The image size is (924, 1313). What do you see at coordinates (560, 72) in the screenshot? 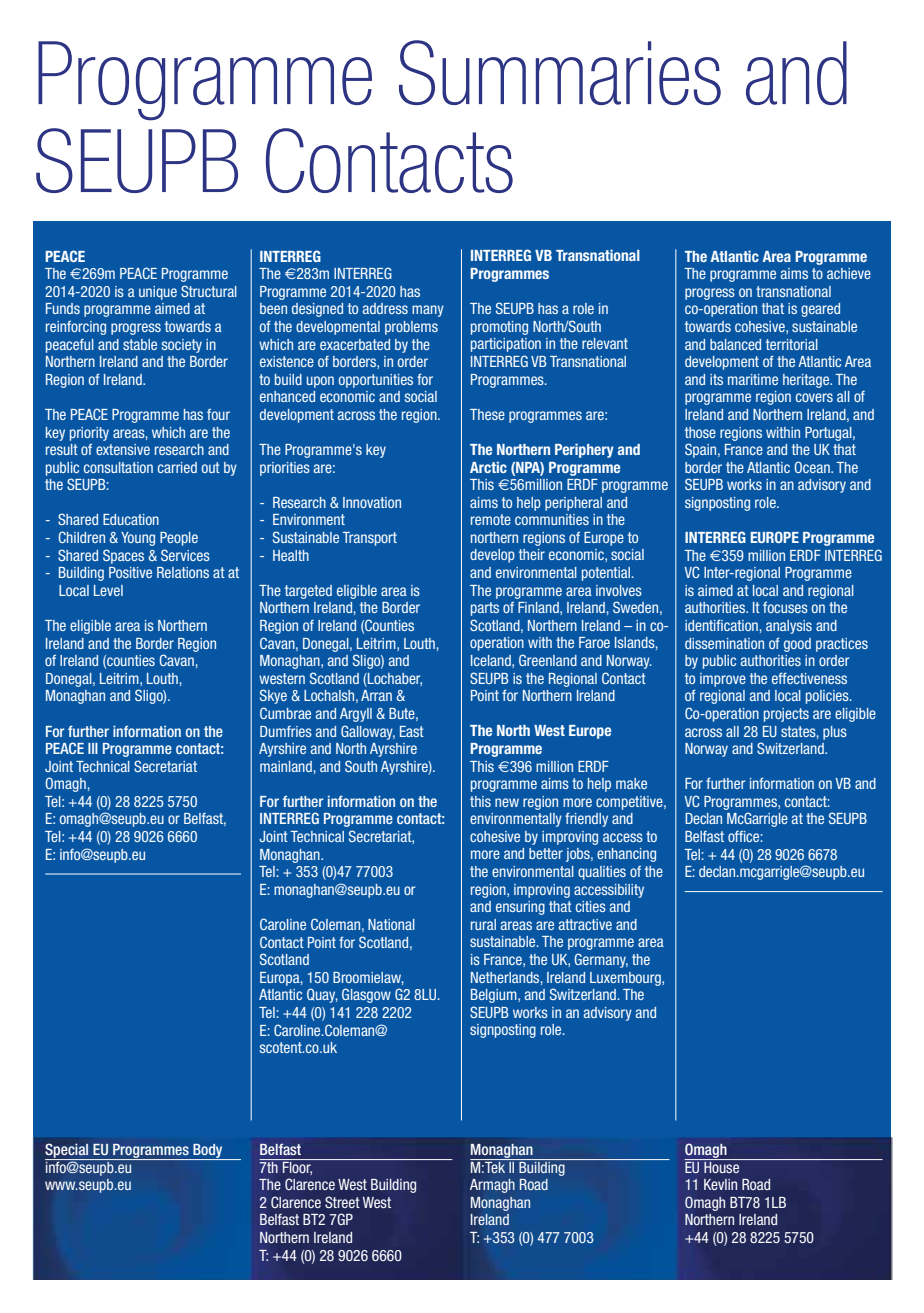
I see `Summaries` at bounding box center [560, 72].
